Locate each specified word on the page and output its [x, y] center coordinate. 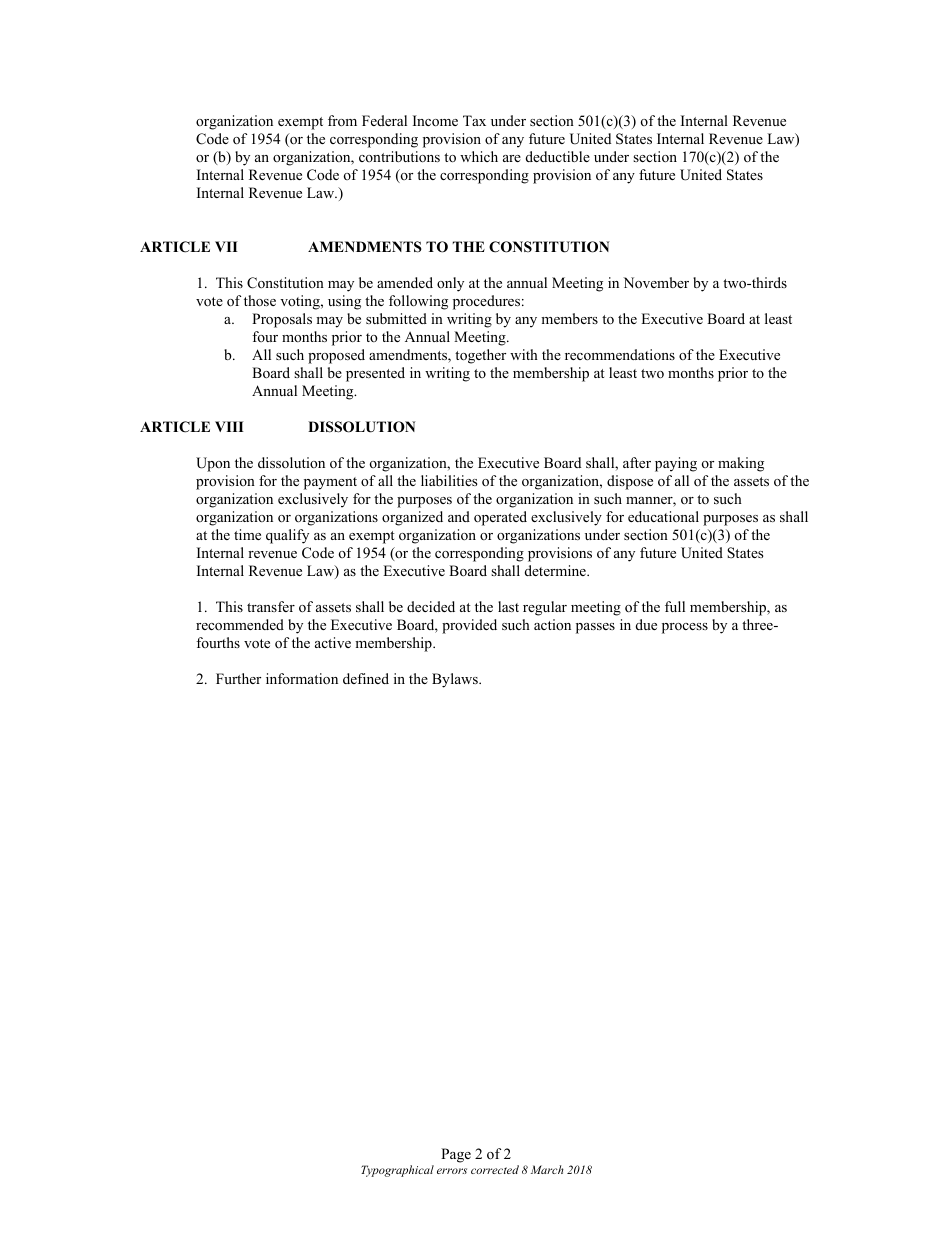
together [480, 356]
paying [676, 464]
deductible [558, 156]
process [685, 628]
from [342, 120]
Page [456, 1155]
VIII [229, 426]
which [479, 156]
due [646, 624]
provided [469, 626]
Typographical [397, 1171]
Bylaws [456, 680]
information [302, 679]
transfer [271, 606]
